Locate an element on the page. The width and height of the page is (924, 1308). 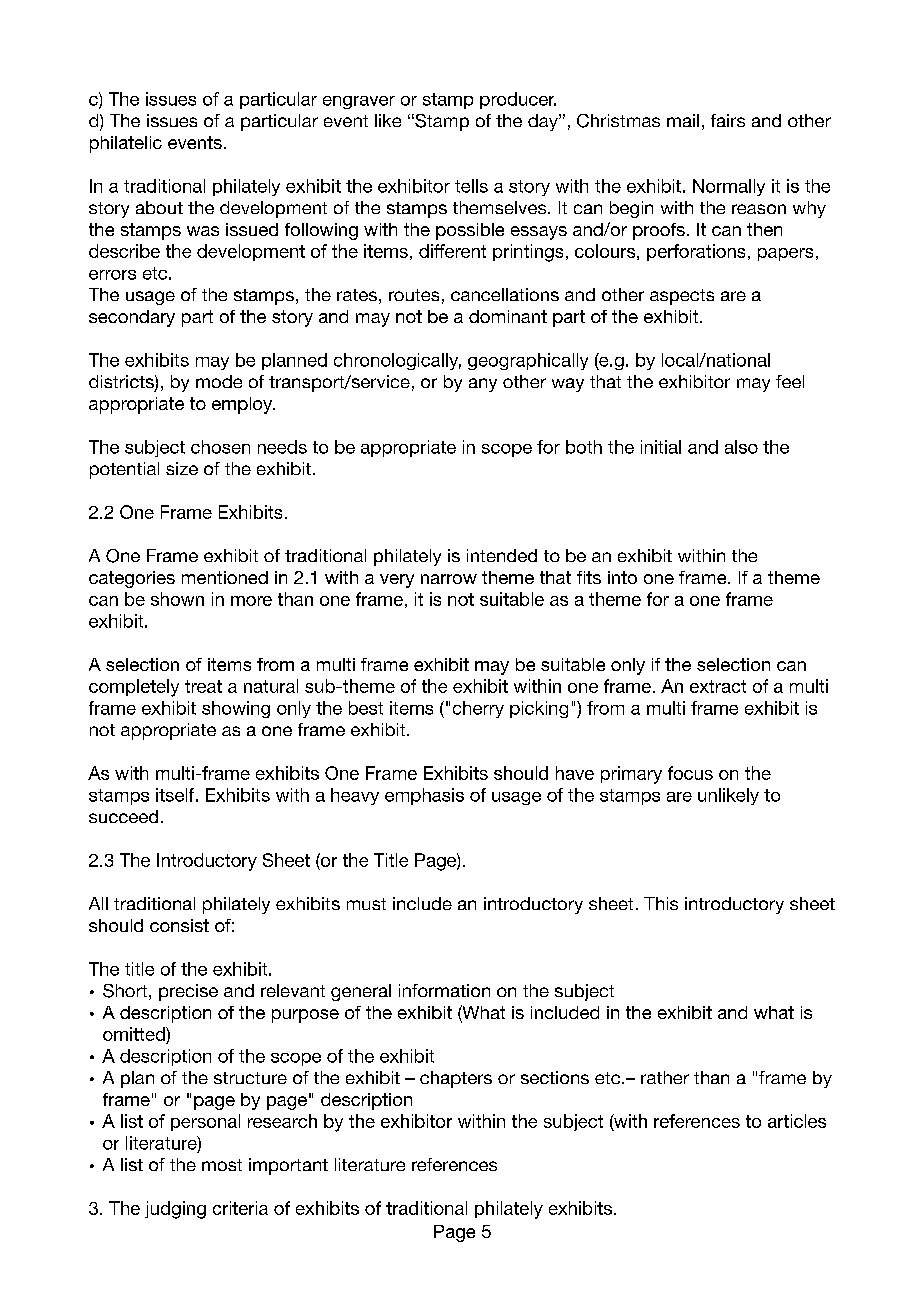
extract is located at coordinates (718, 686).
